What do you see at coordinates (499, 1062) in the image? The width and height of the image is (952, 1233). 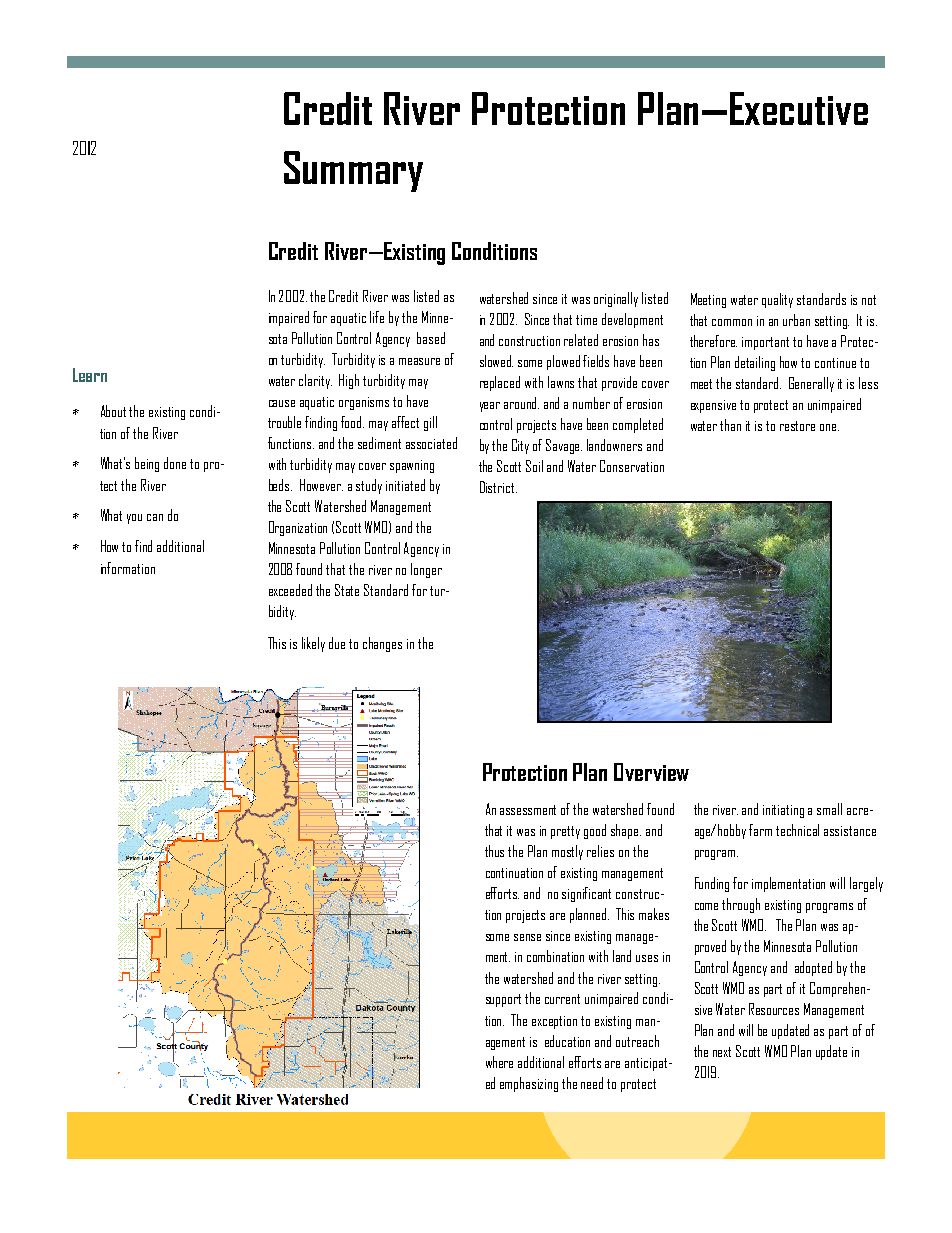 I see `where` at bounding box center [499, 1062].
